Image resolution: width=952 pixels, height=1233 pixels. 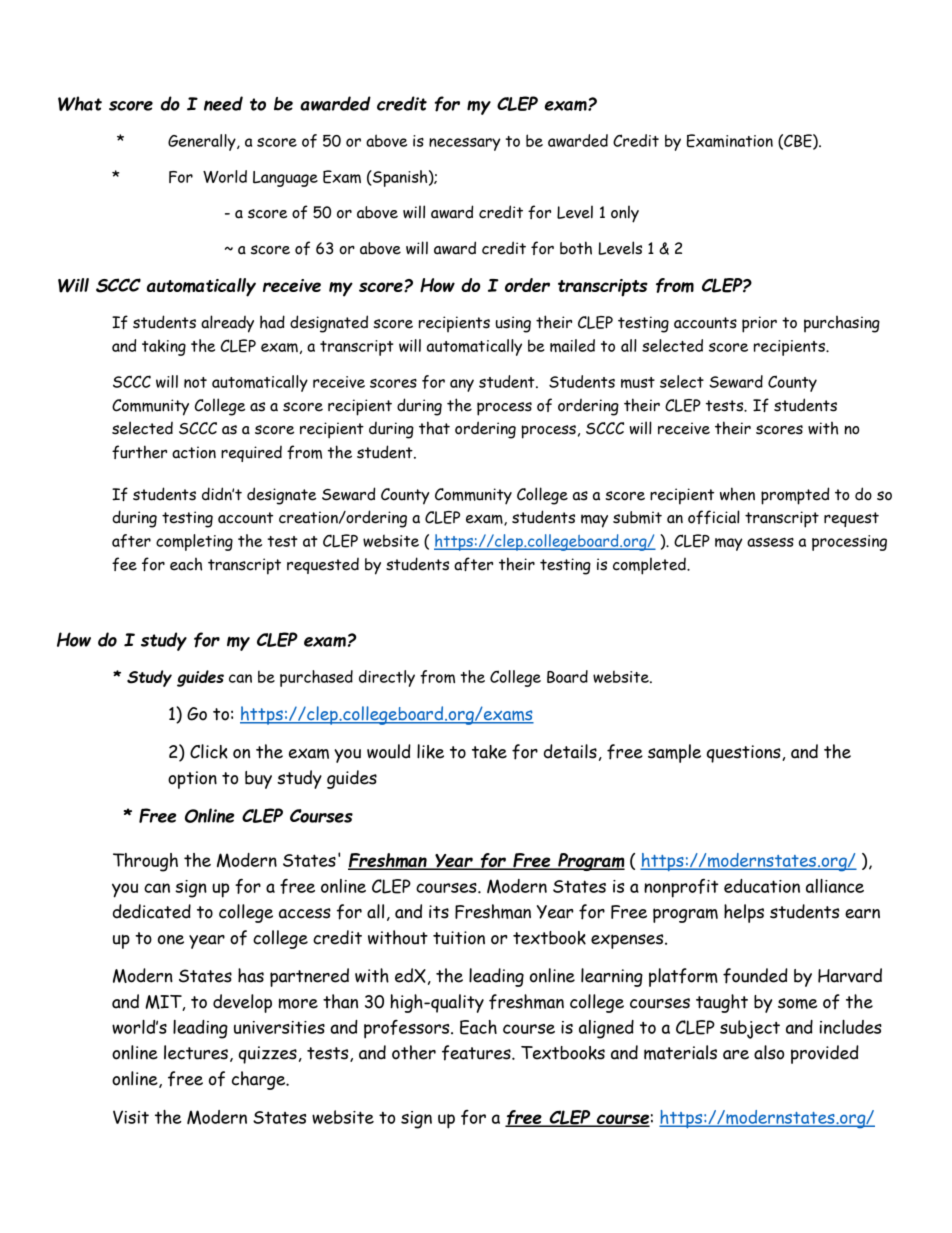 What do you see at coordinates (203, 142) in the screenshot?
I see `Generally` at bounding box center [203, 142].
